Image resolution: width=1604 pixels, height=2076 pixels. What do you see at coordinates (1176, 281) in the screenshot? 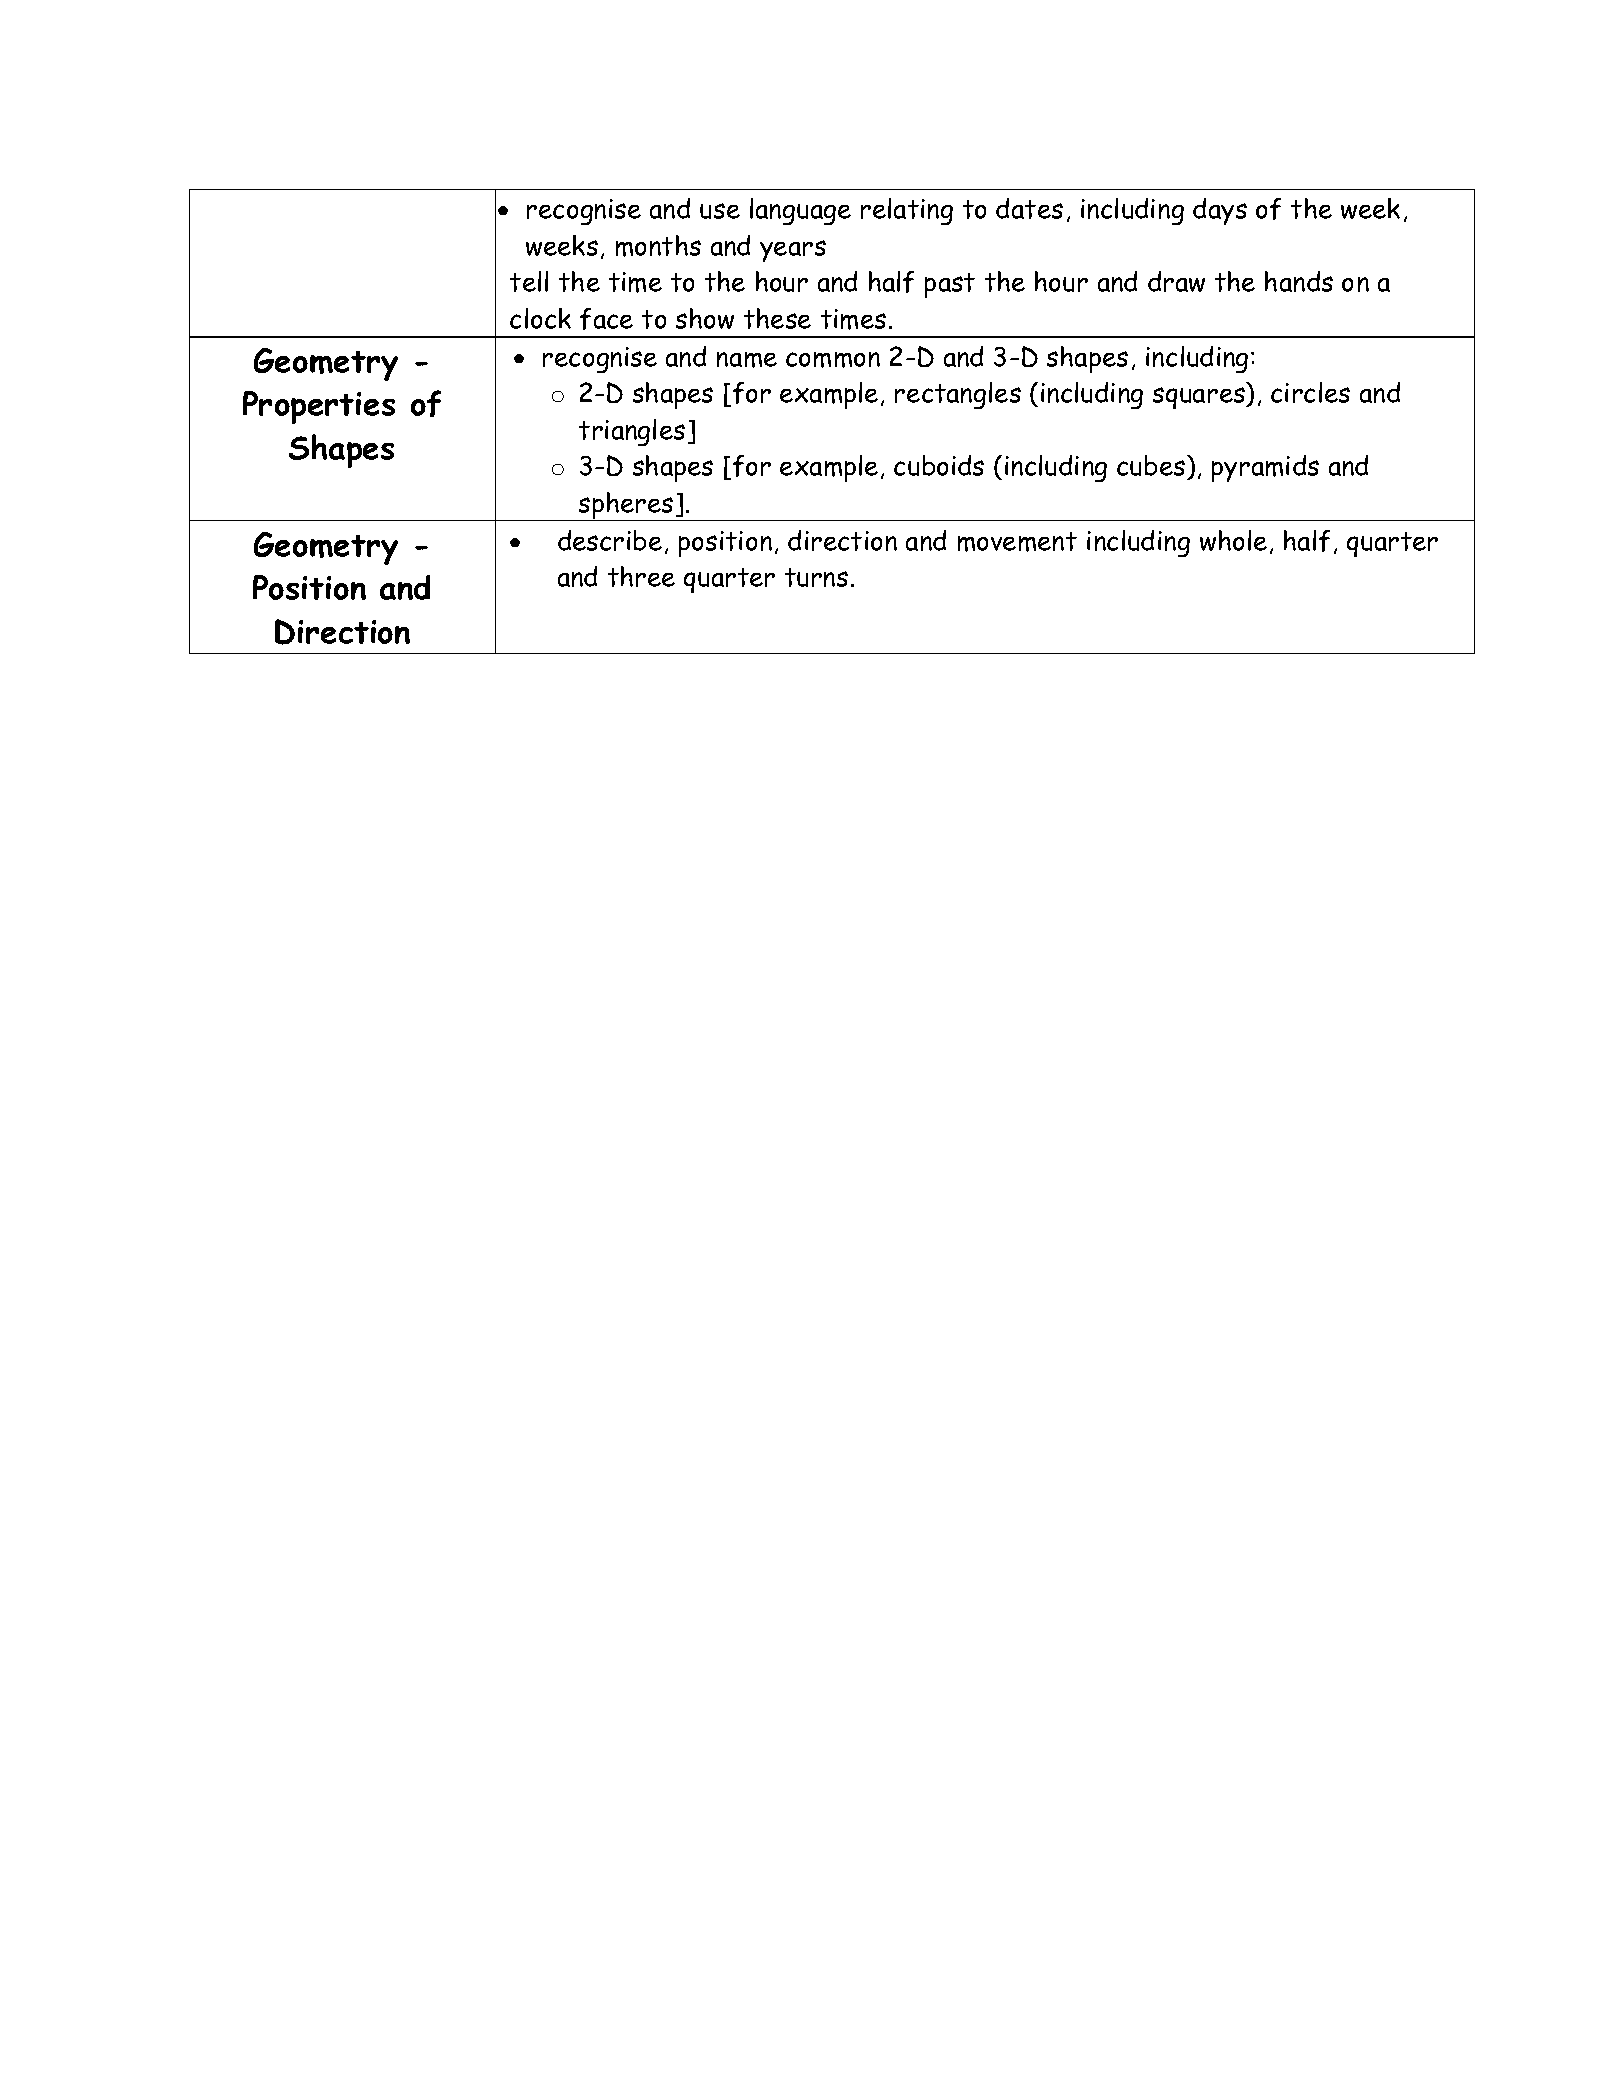
I see `draw` at bounding box center [1176, 281].
